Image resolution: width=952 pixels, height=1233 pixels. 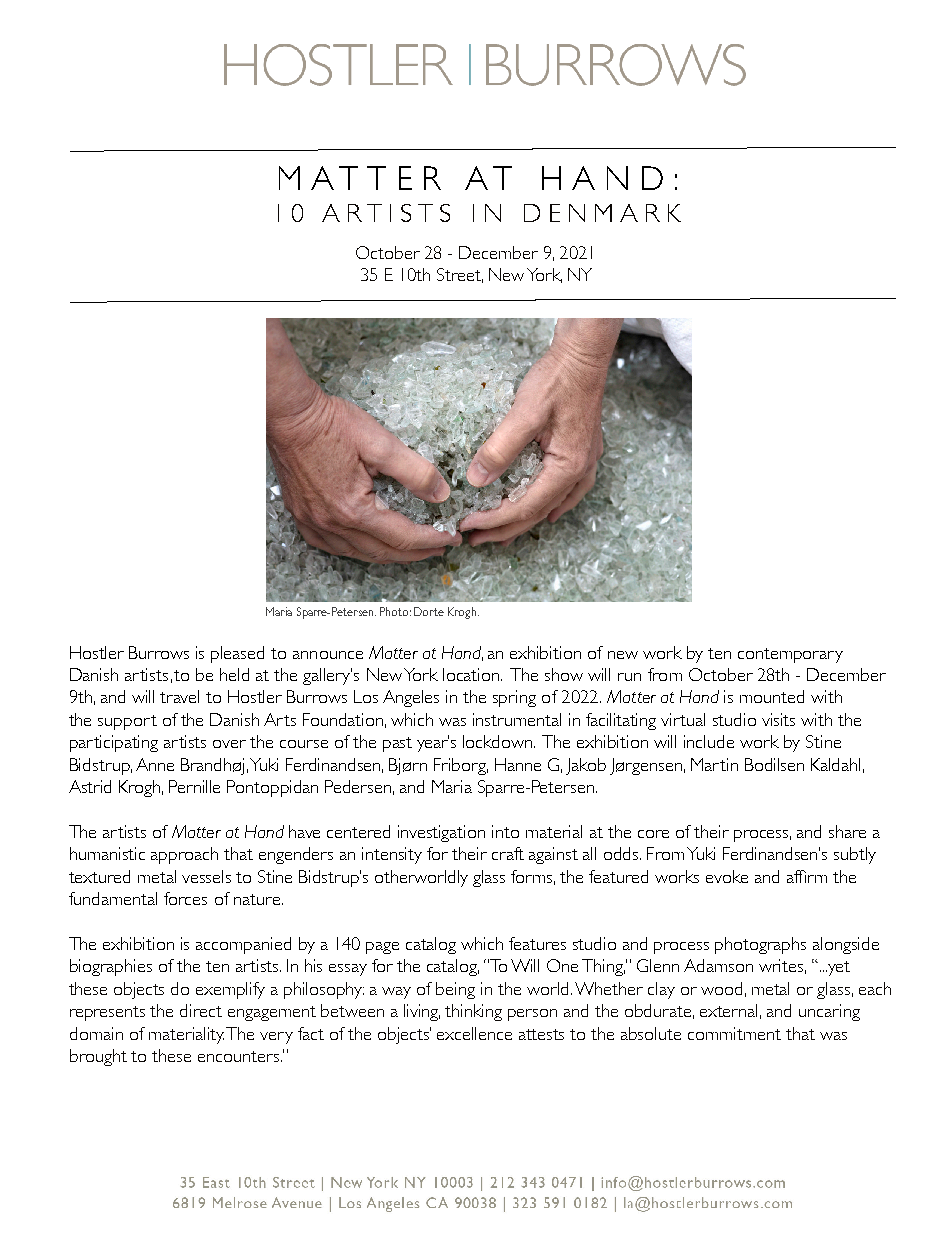 What do you see at coordinates (474, 1033) in the document?
I see `excellence` at bounding box center [474, 1033].
